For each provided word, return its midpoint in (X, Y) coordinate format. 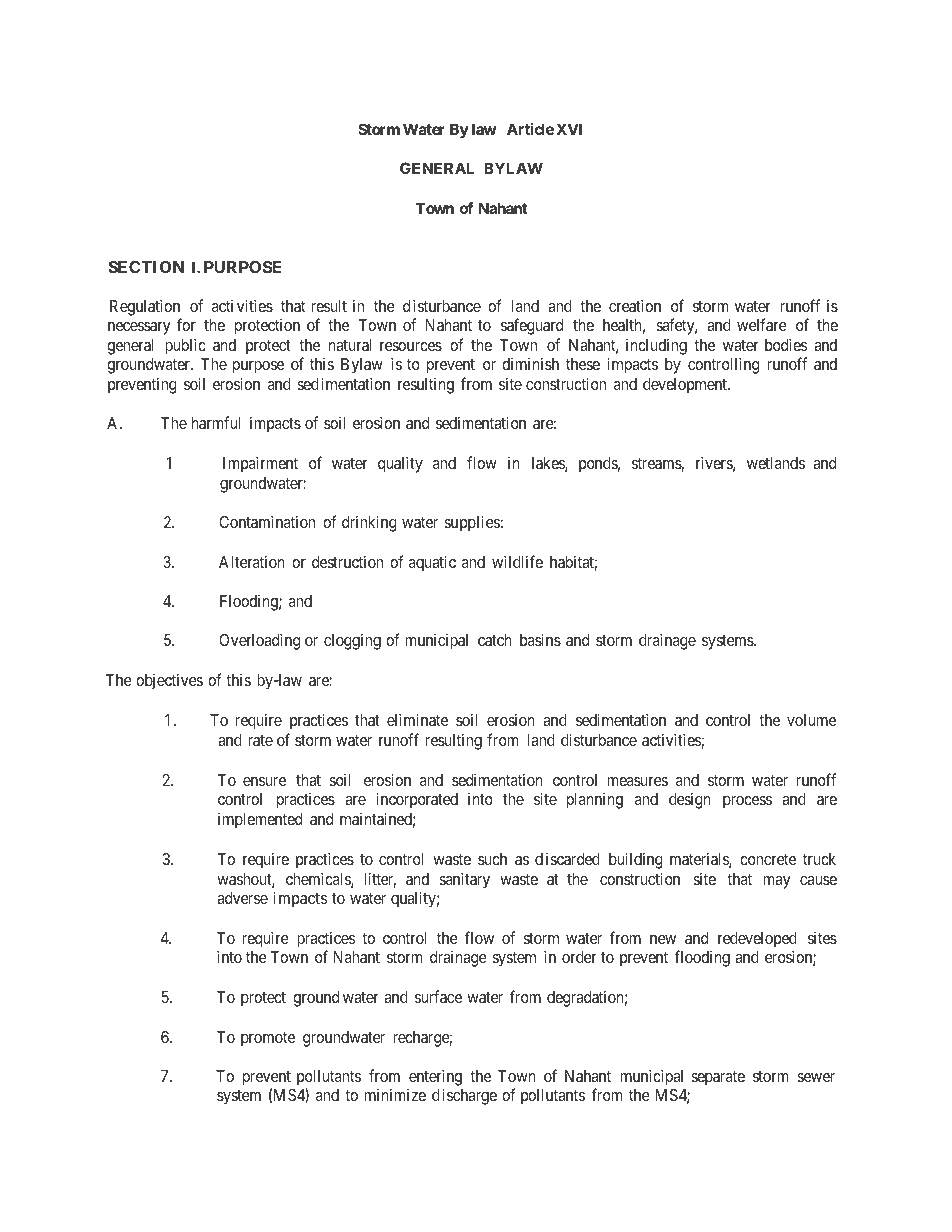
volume (811, 720)
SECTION (146, 267)
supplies (472, 523)
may (776, 882)
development (686, 386)
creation (635, 305)
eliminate (417, 719)
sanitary (464, 880)
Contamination (267, 521)
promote (268, 1039)
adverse (242, 898)
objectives (169, 681)
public (185, 346)
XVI (569, 129)
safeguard (532, 326)
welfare (762, 324)
